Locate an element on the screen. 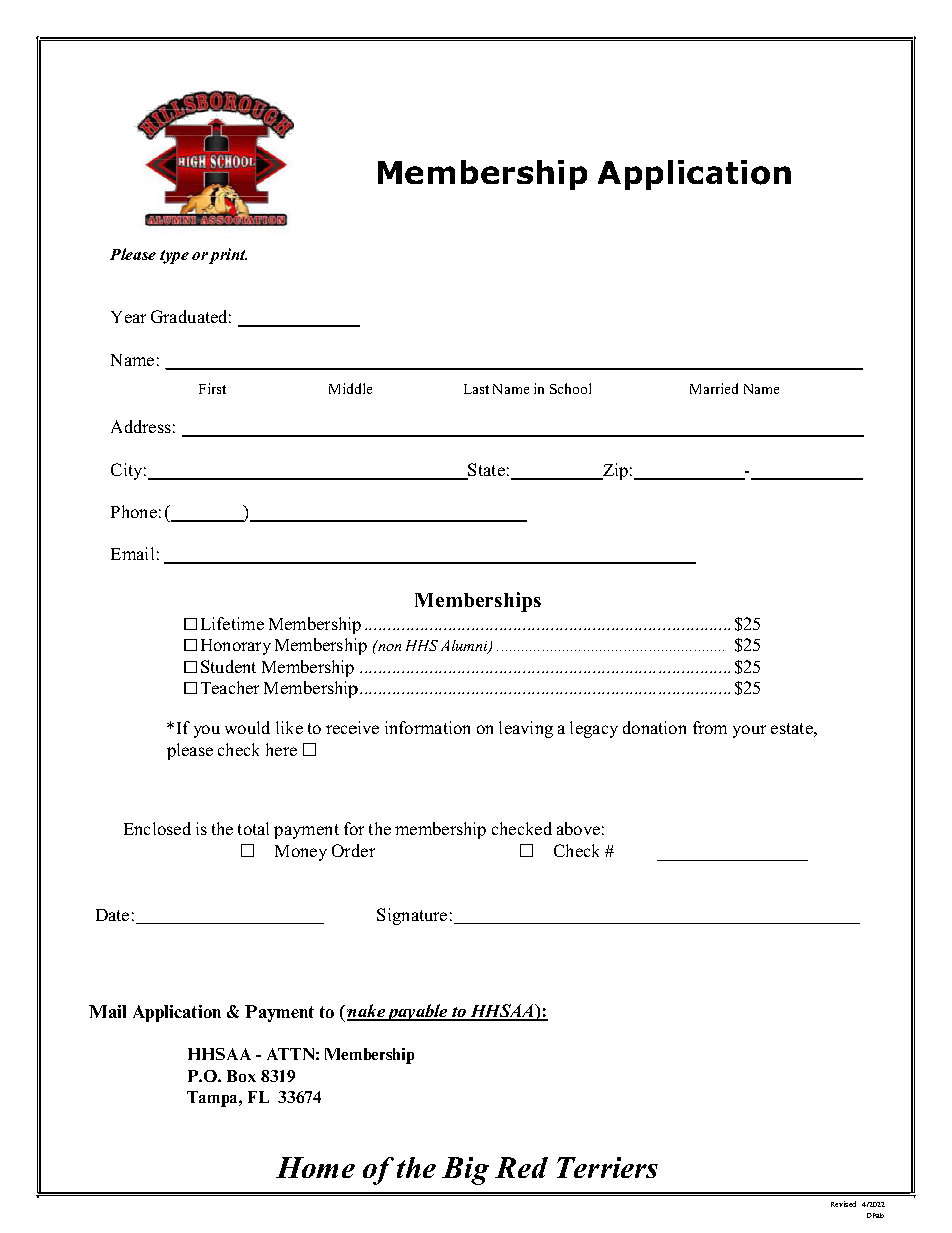  Box is located at coordinates (241, 1076).
